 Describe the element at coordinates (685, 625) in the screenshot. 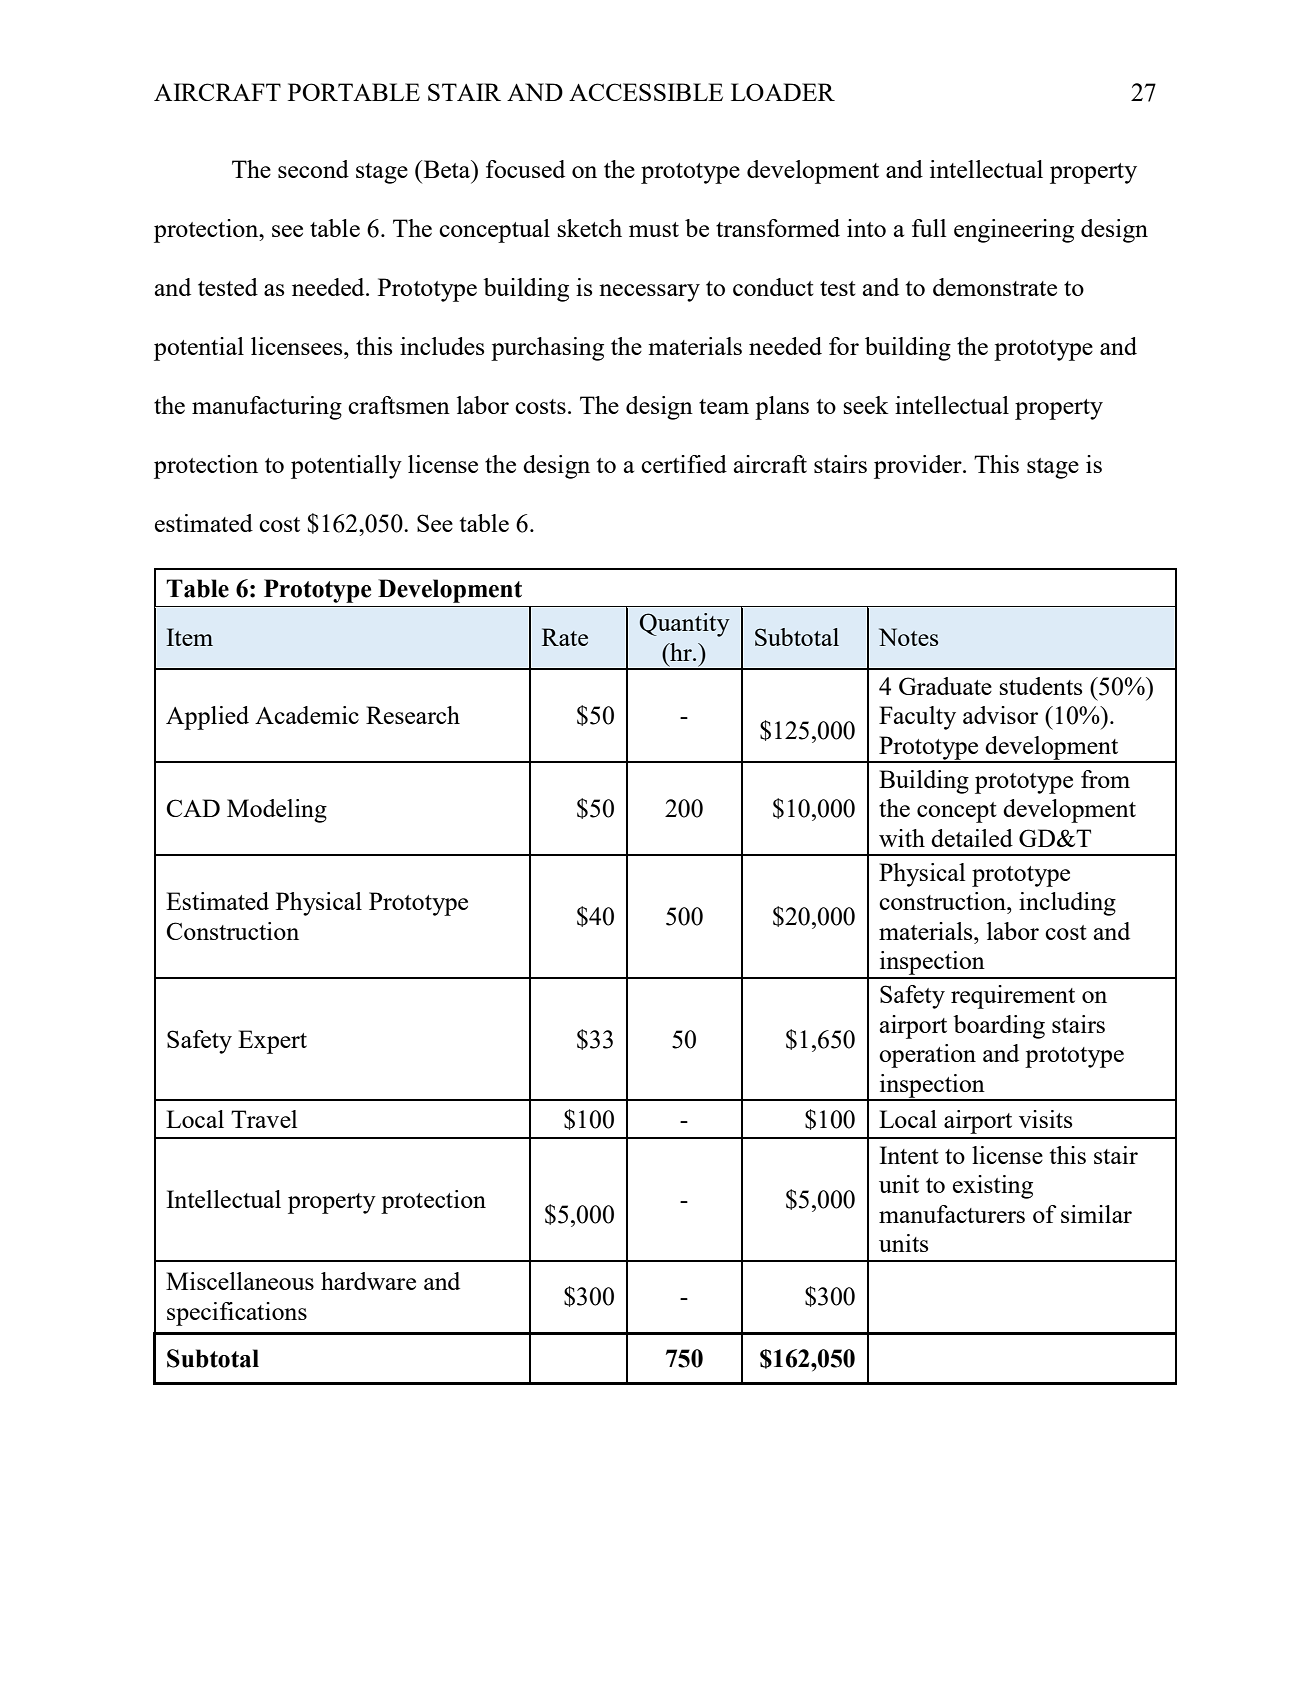

I see `Quantity` at that location.
